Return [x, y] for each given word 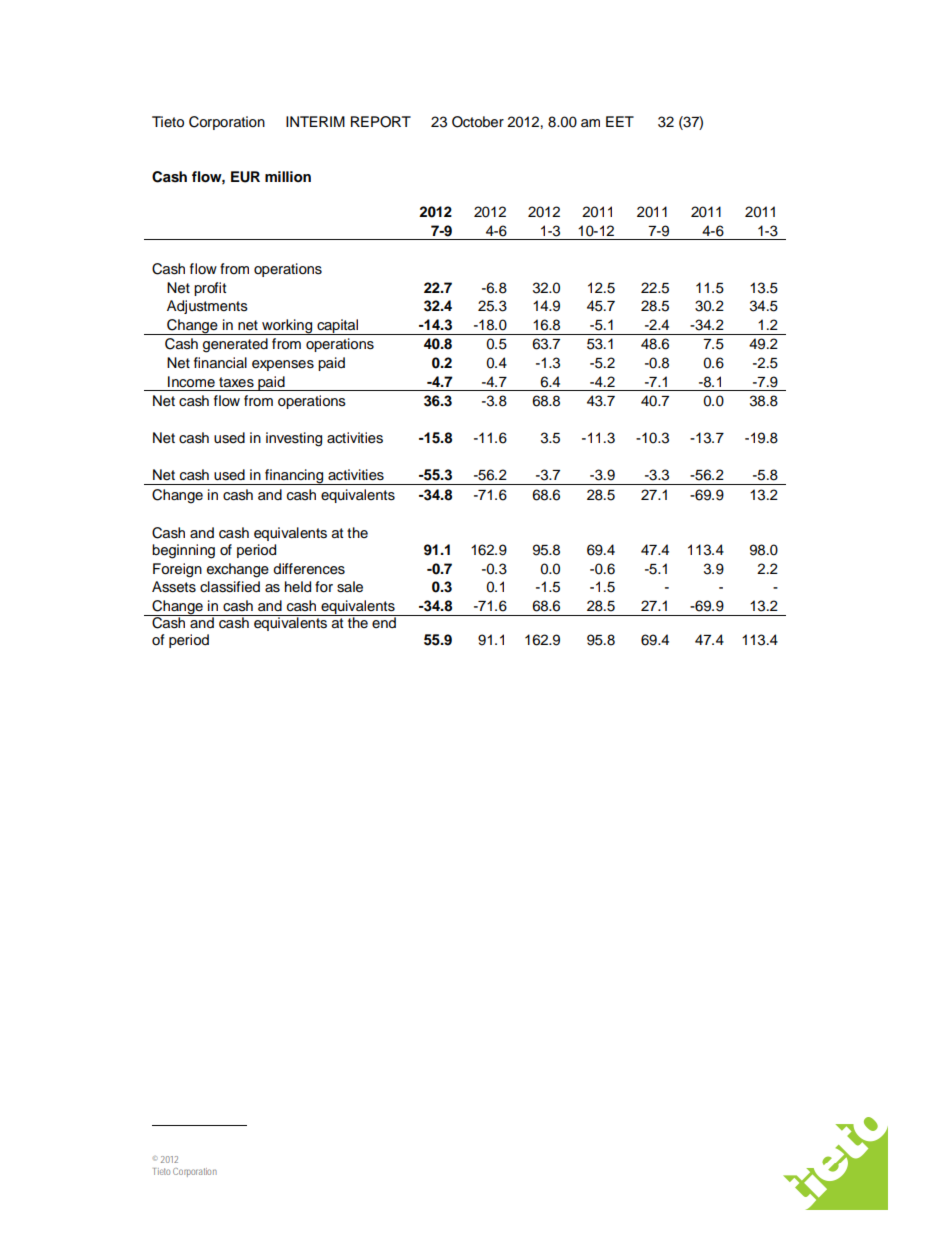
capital [338, 327]
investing [294, 439]
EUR [245, 177]
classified [230, 587]
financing [294, 477]
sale [350, 587]
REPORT [381, 122]
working [287, 327]
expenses [283, 365]
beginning [183, 551]
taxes [236, 382]
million [288, 176]
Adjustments [207, 307]
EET [620, 121]
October [478, 122]
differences [309, 569]
